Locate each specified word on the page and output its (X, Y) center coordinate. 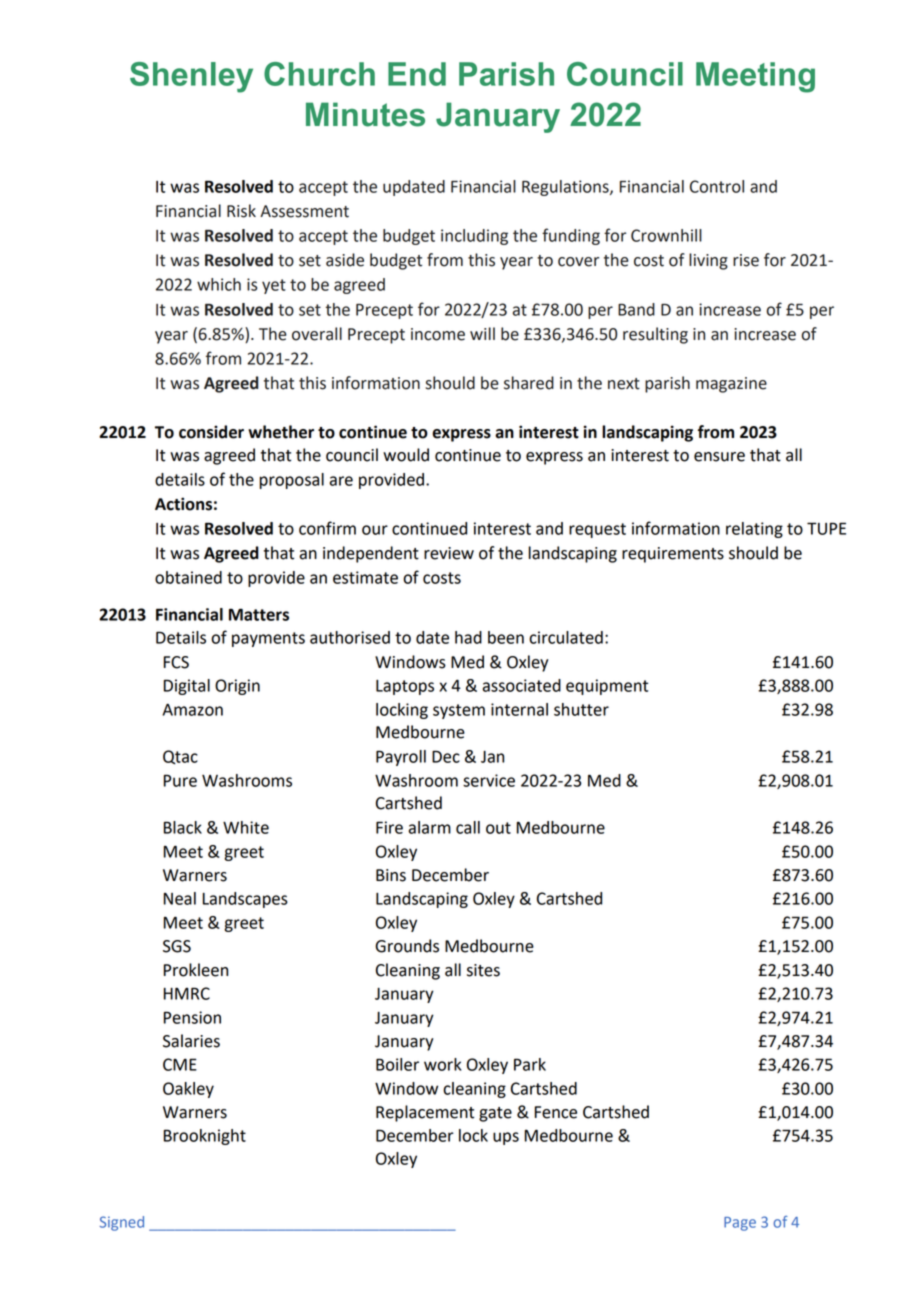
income (438, 334)
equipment (607, 687)
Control (717, 186)
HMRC (187, 993)
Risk (241, 211)
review (449, 553)
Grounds (407, 946)
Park (530, 1064)
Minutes (365, 114)
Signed (122, 1223)
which (219, 284)
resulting (655, 335)
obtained (188, 577)
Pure (180, 780)
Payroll (401, 758)
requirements (673, 555)
